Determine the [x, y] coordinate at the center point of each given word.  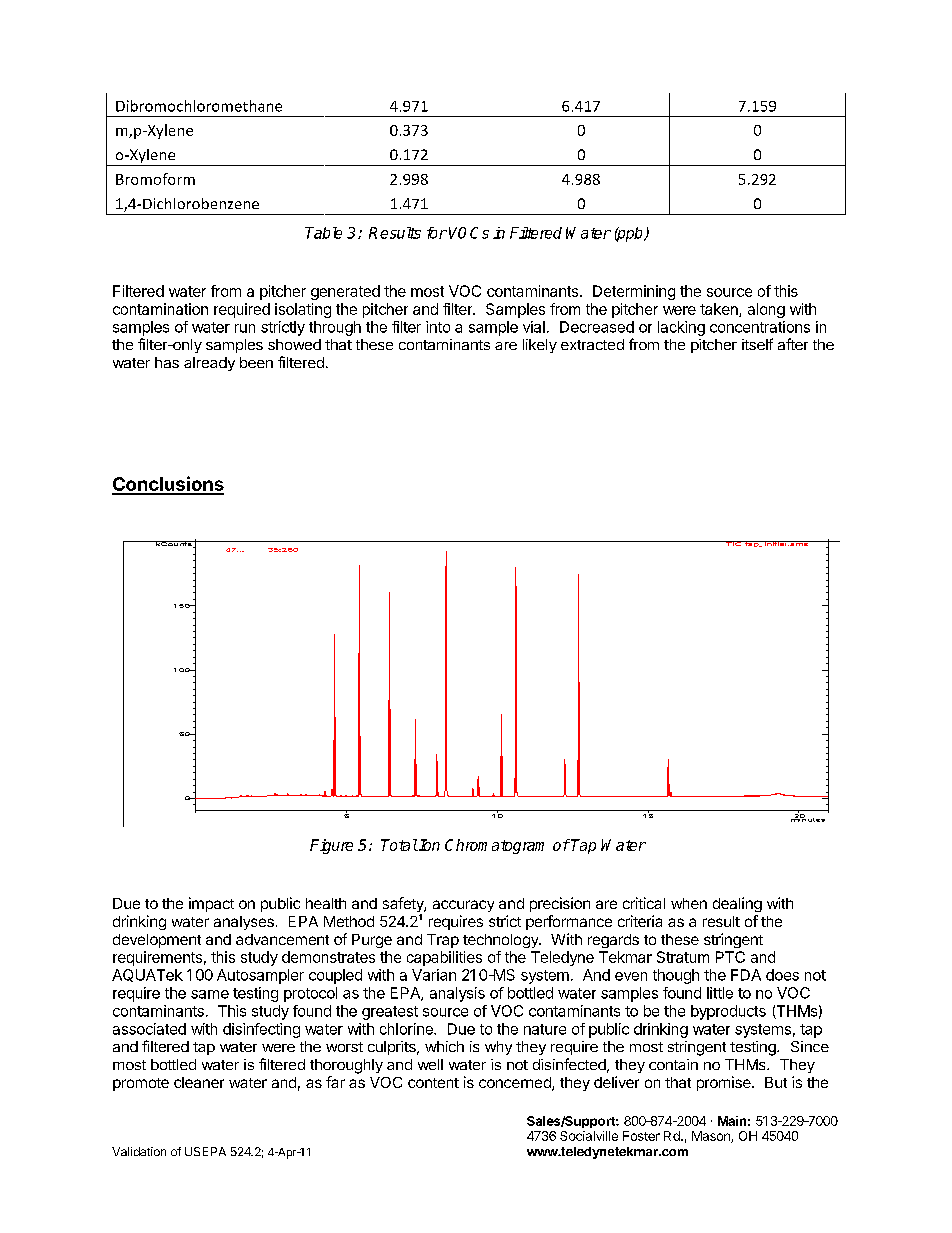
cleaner [199, 1082]
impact [211, 904]
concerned [516, 1084]
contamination [160, 309]
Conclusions [168, 485]
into [438, 327]
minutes [808, 818]
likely [540, 346]
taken [720, 310]
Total [399, 845]
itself [757, 344]
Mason [712, 1137]
